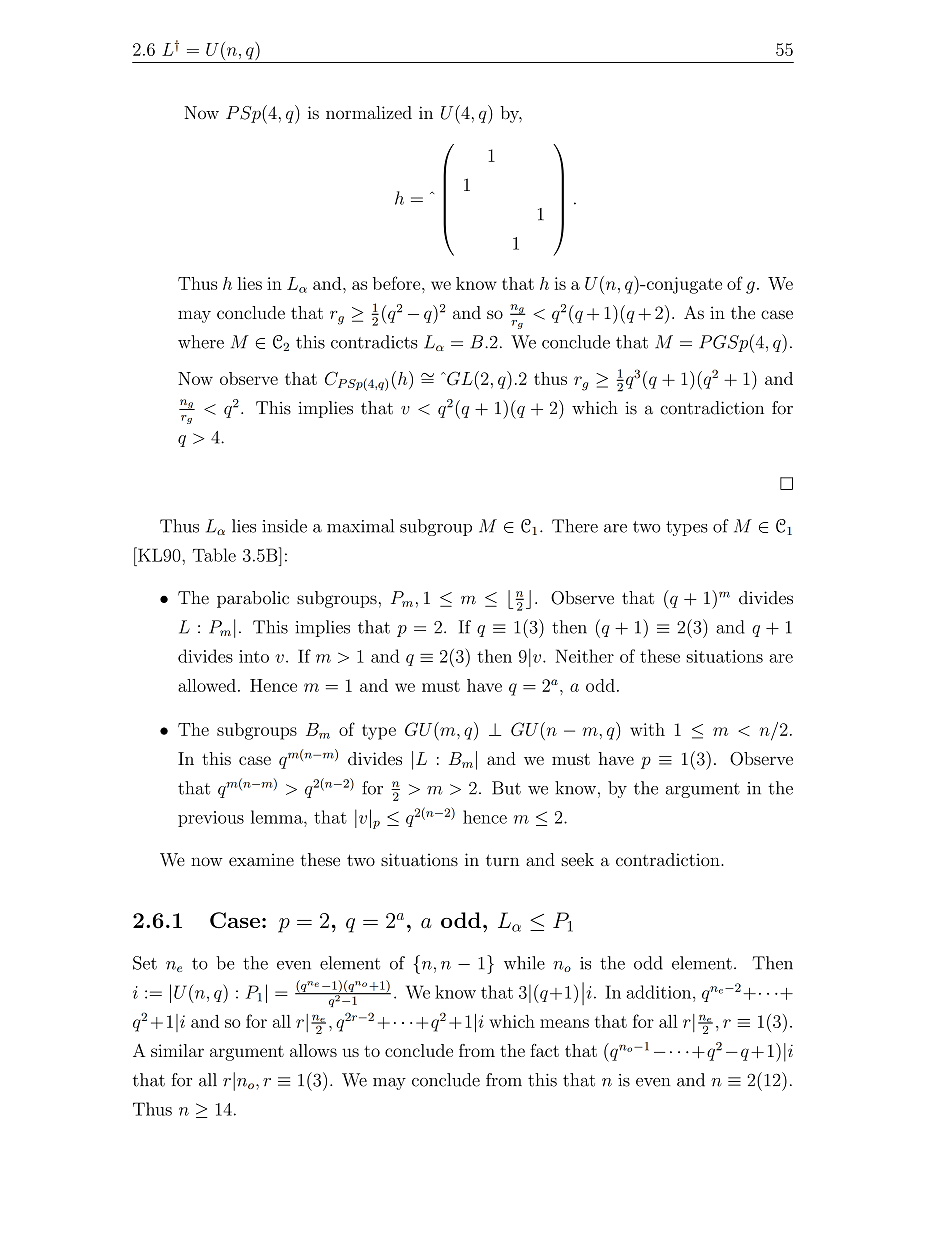 The image size is (952, 1233). What do you see at coordinates (374, 342) in the image?
I see `contradicts` at bounding box center [374, 342].
